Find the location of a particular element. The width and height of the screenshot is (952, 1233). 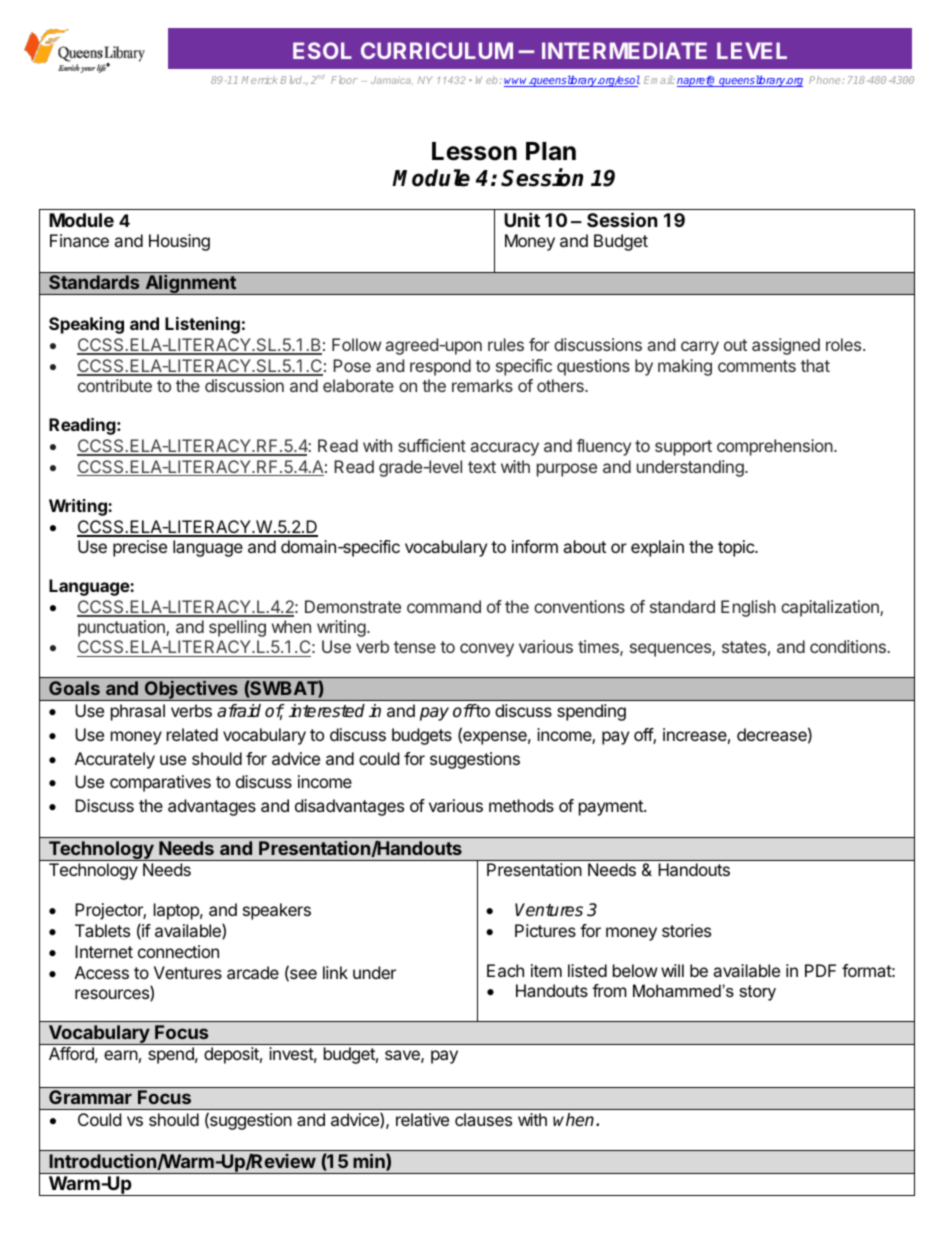

precise is located at coordinates (140, 548).
